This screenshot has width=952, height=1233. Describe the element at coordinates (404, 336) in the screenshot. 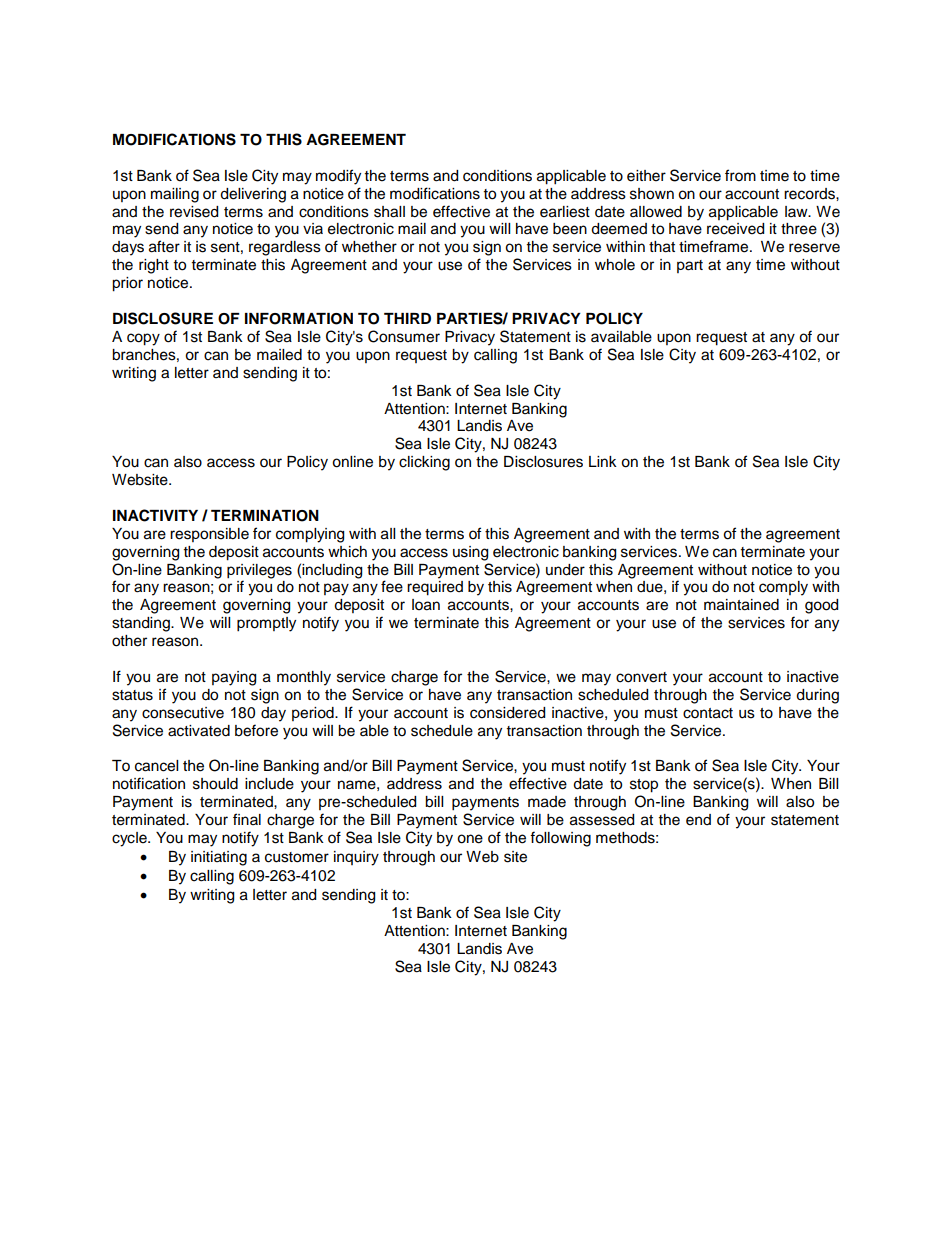

I see `Consumer` at that location.
